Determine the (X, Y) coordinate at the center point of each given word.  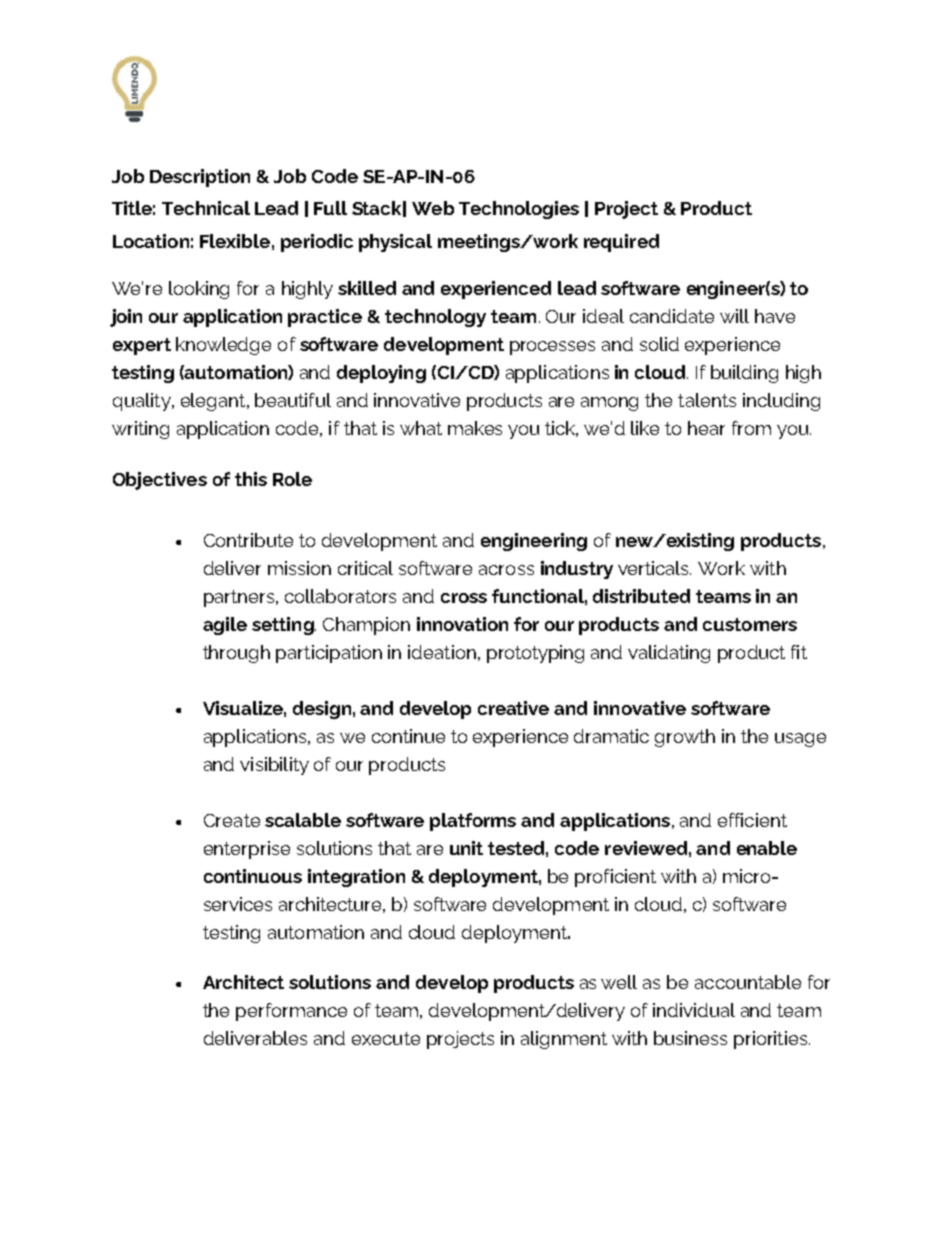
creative (513, 708)
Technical (206, 208)
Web (433, 208)
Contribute (248, 540)
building (744, 374)
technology (435, 318)
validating (669, 654)
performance (291, 1012)
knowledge (223, 346)
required (621, 243)
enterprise (247, 850)
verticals (654, 568)
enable (767, 848)
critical (365, 568)
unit (466, 848)
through (236, 654)
